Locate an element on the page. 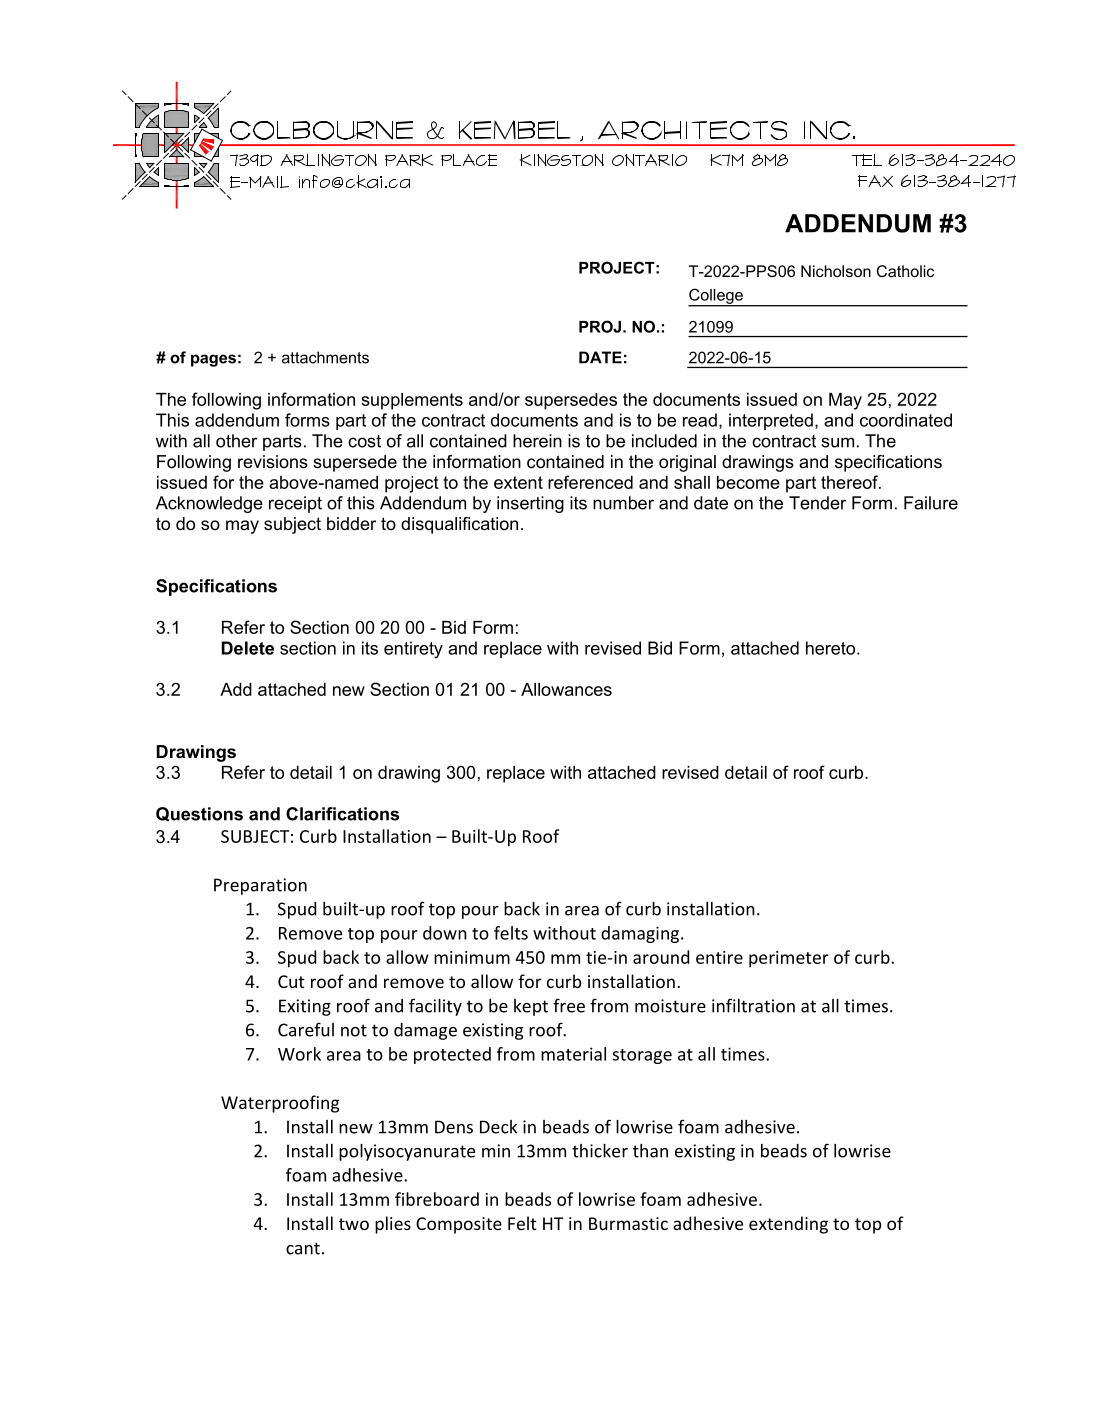 This image has height=1427, width=1103. College is located at coordinates (716, 297).
